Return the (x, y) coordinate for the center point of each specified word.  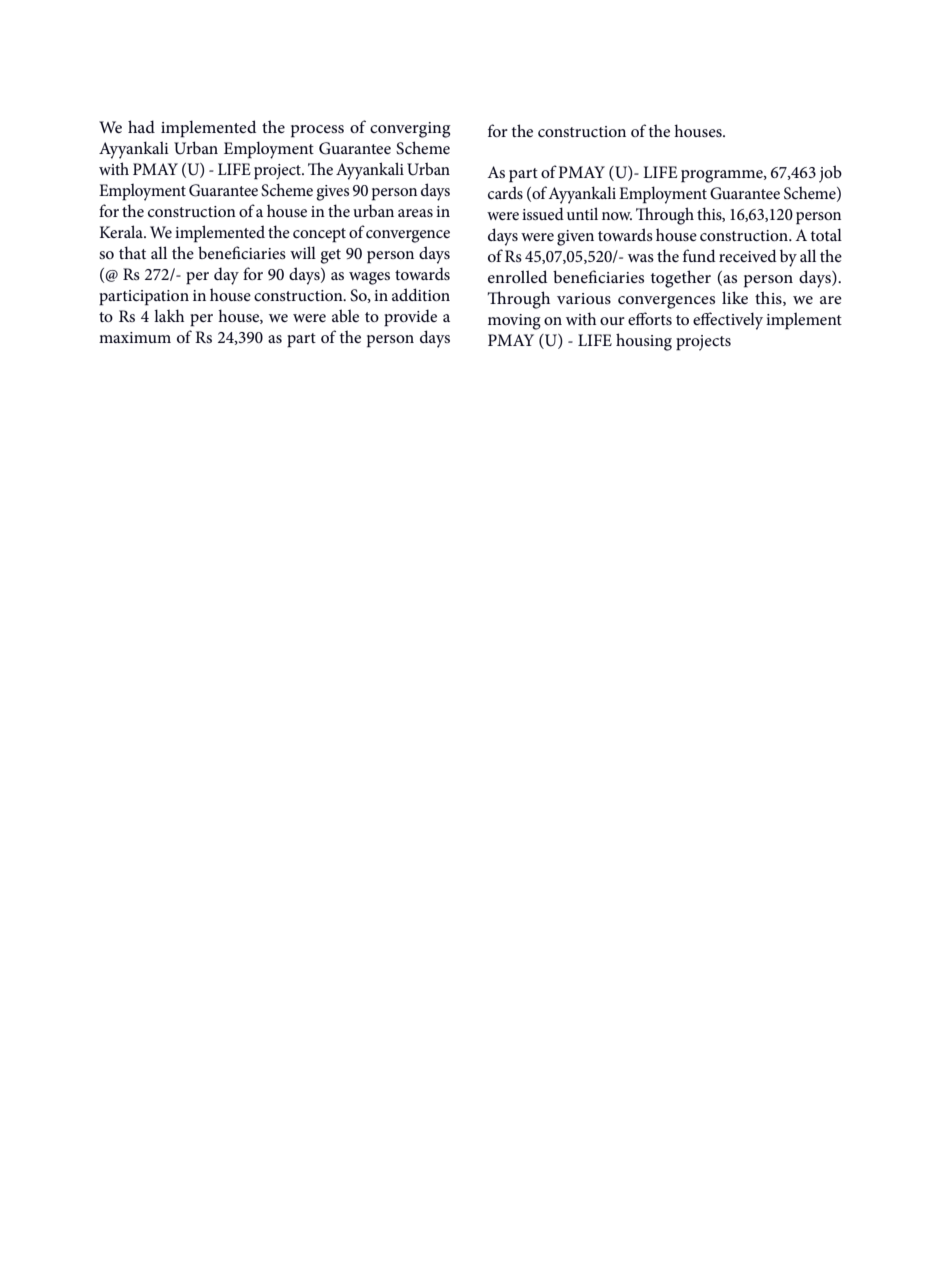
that (132, 252)
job (830, 174)
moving (514, 322)
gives (332, 193)
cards (505, 192)
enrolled (517, 276)
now (617, 216)
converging (410, 130)
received (748, 255)
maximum (135, 337)
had (141, 126)
